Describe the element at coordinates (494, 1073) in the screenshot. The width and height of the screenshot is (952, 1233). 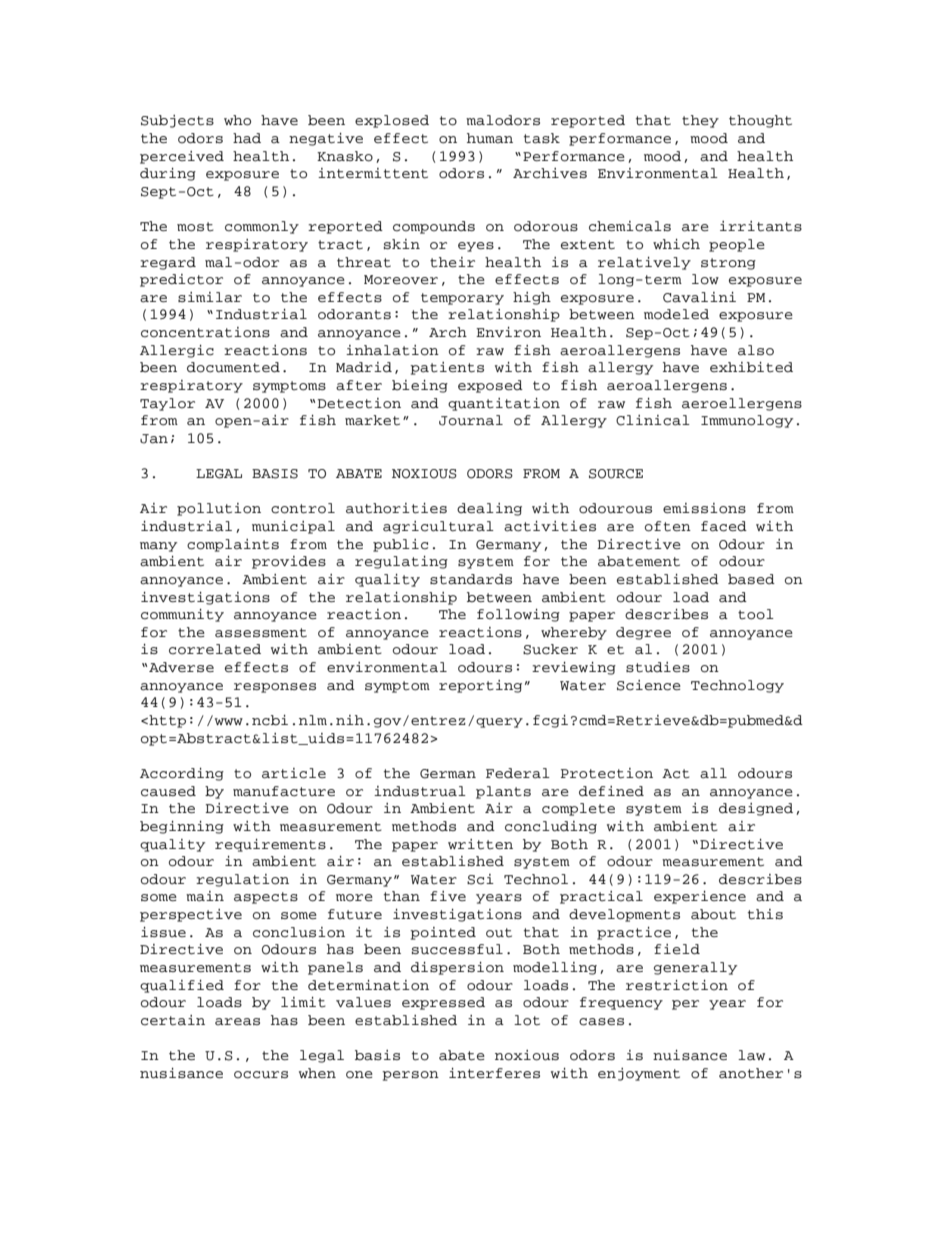
I see `interferes` at that location.
